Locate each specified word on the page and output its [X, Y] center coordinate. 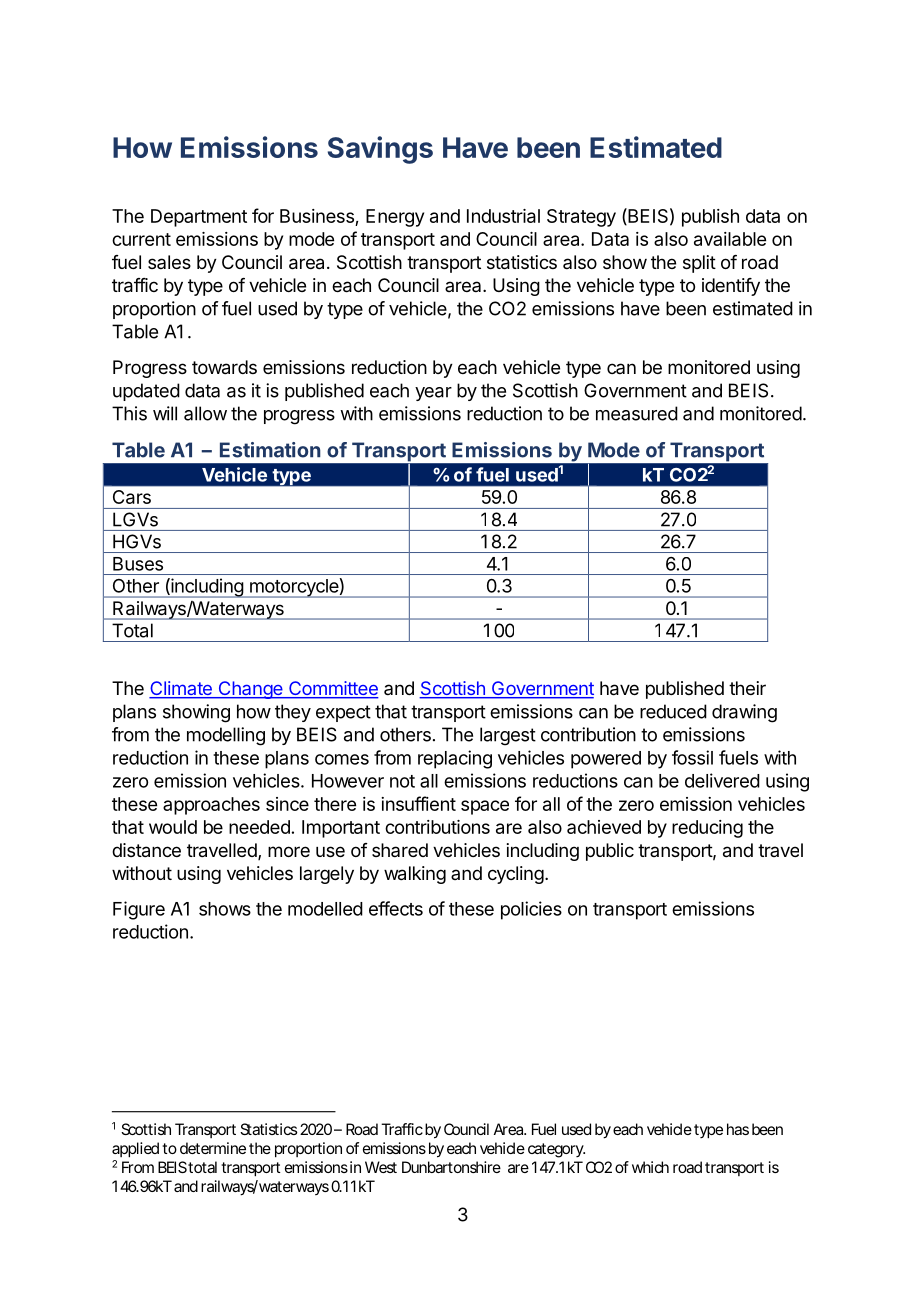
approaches [211, 806]
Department [199, 218]
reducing [707, 829]
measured [637, 413]
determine [213, 1148]
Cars [132, 497]
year [433, 394]
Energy [395, 218]
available [730, 239]
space [485, 807]
